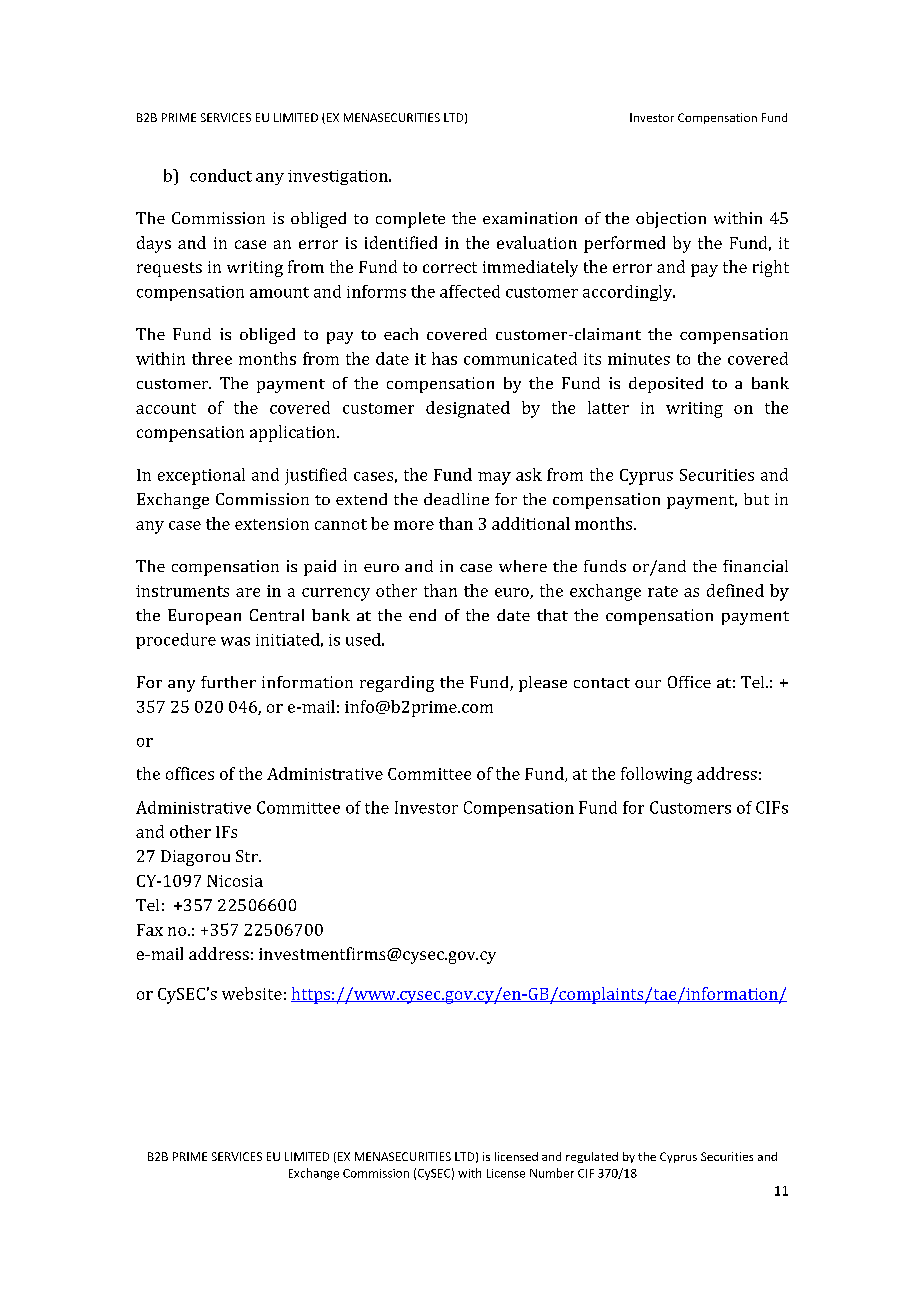 This image has height=1308, width=924. I want to click on but, so click(756, 499).
